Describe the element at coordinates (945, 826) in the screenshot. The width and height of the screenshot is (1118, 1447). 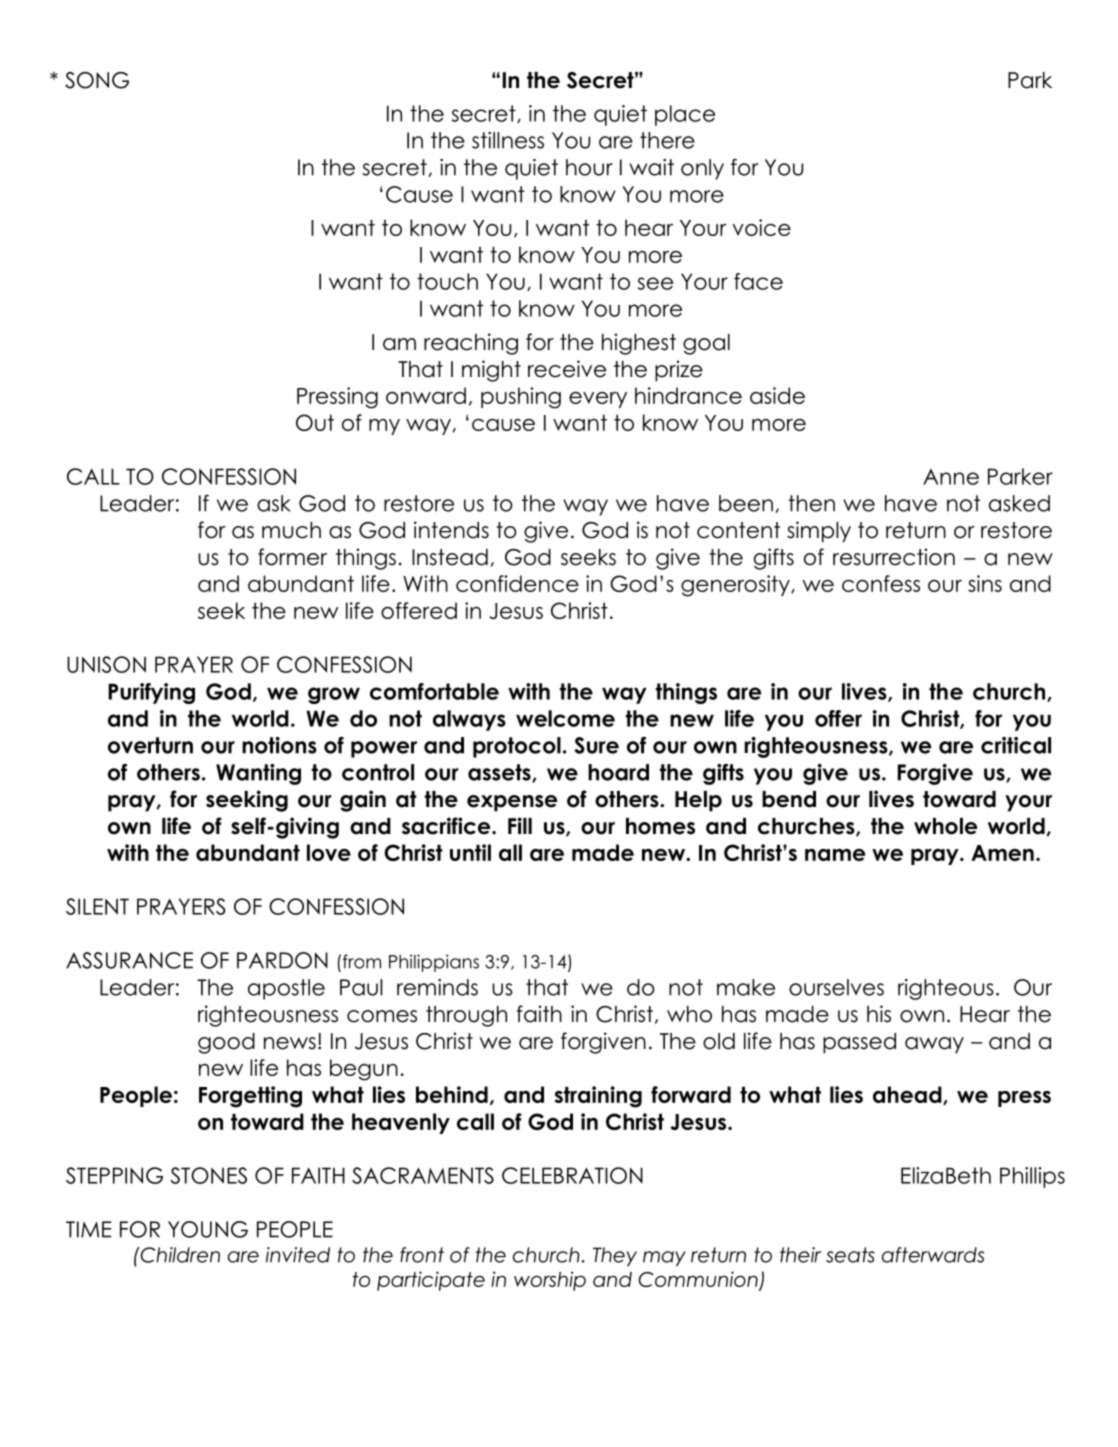
I see `whole` at that location.
